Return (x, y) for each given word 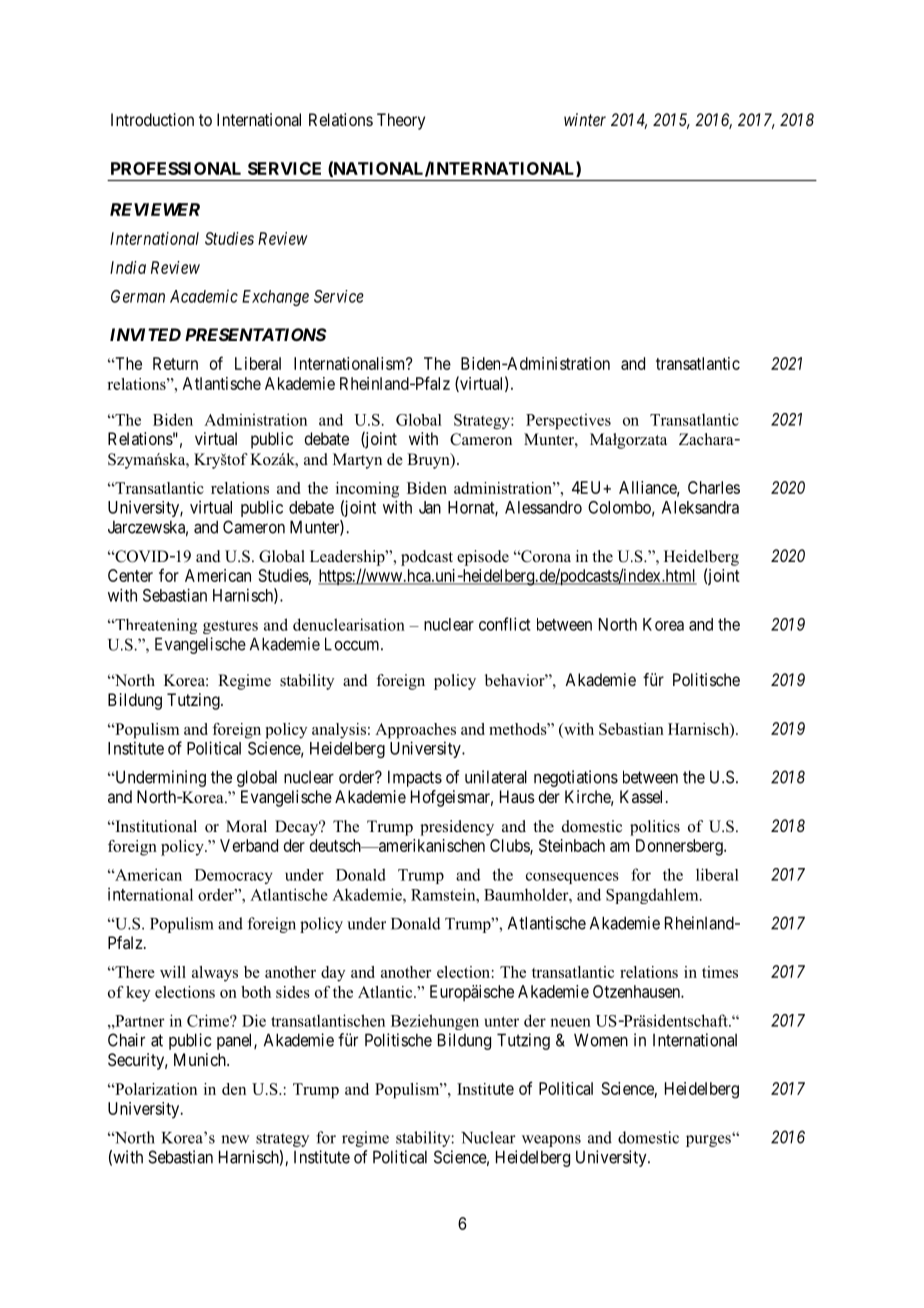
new (235, 1139)
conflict (505, 624)
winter (585, 119)
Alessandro (543, 507)
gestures (230, 627)
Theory (401, 121)
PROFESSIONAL (176, 168)
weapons (551, 1141)
